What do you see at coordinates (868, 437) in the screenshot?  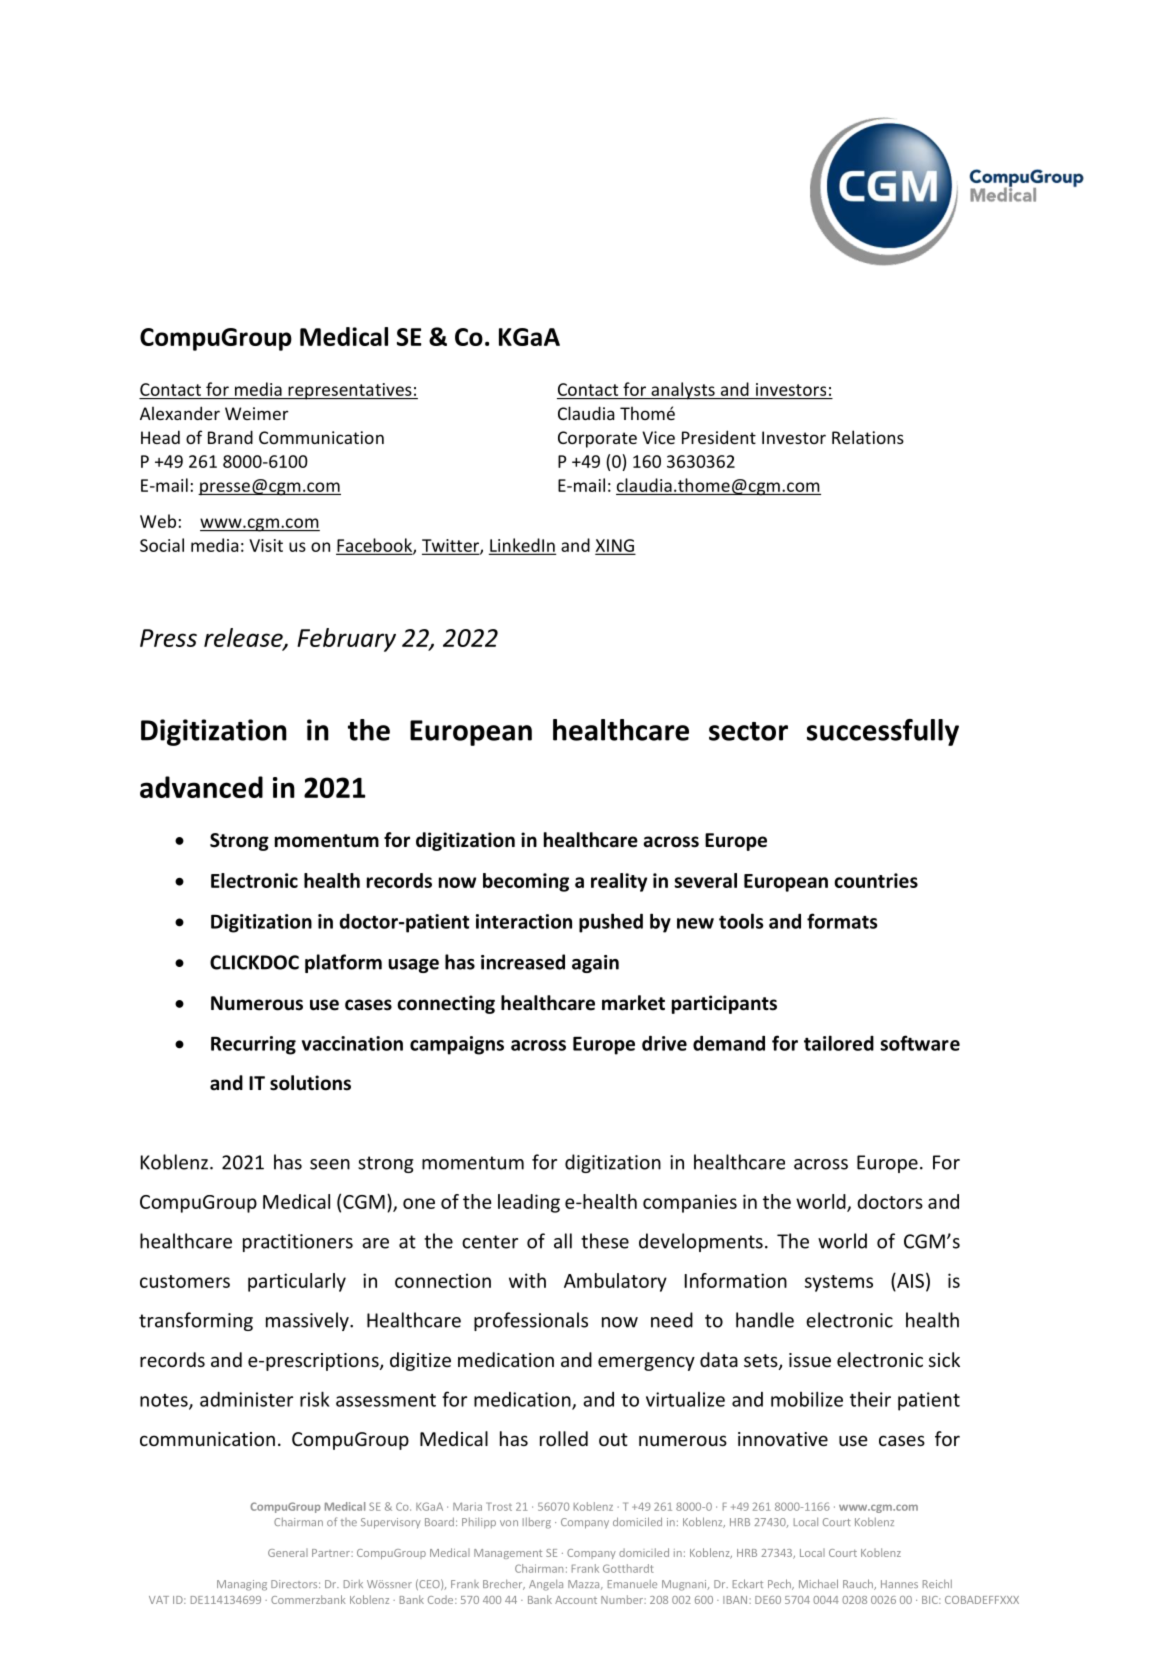 I see `Relations` at bounding box center [868, 437].
